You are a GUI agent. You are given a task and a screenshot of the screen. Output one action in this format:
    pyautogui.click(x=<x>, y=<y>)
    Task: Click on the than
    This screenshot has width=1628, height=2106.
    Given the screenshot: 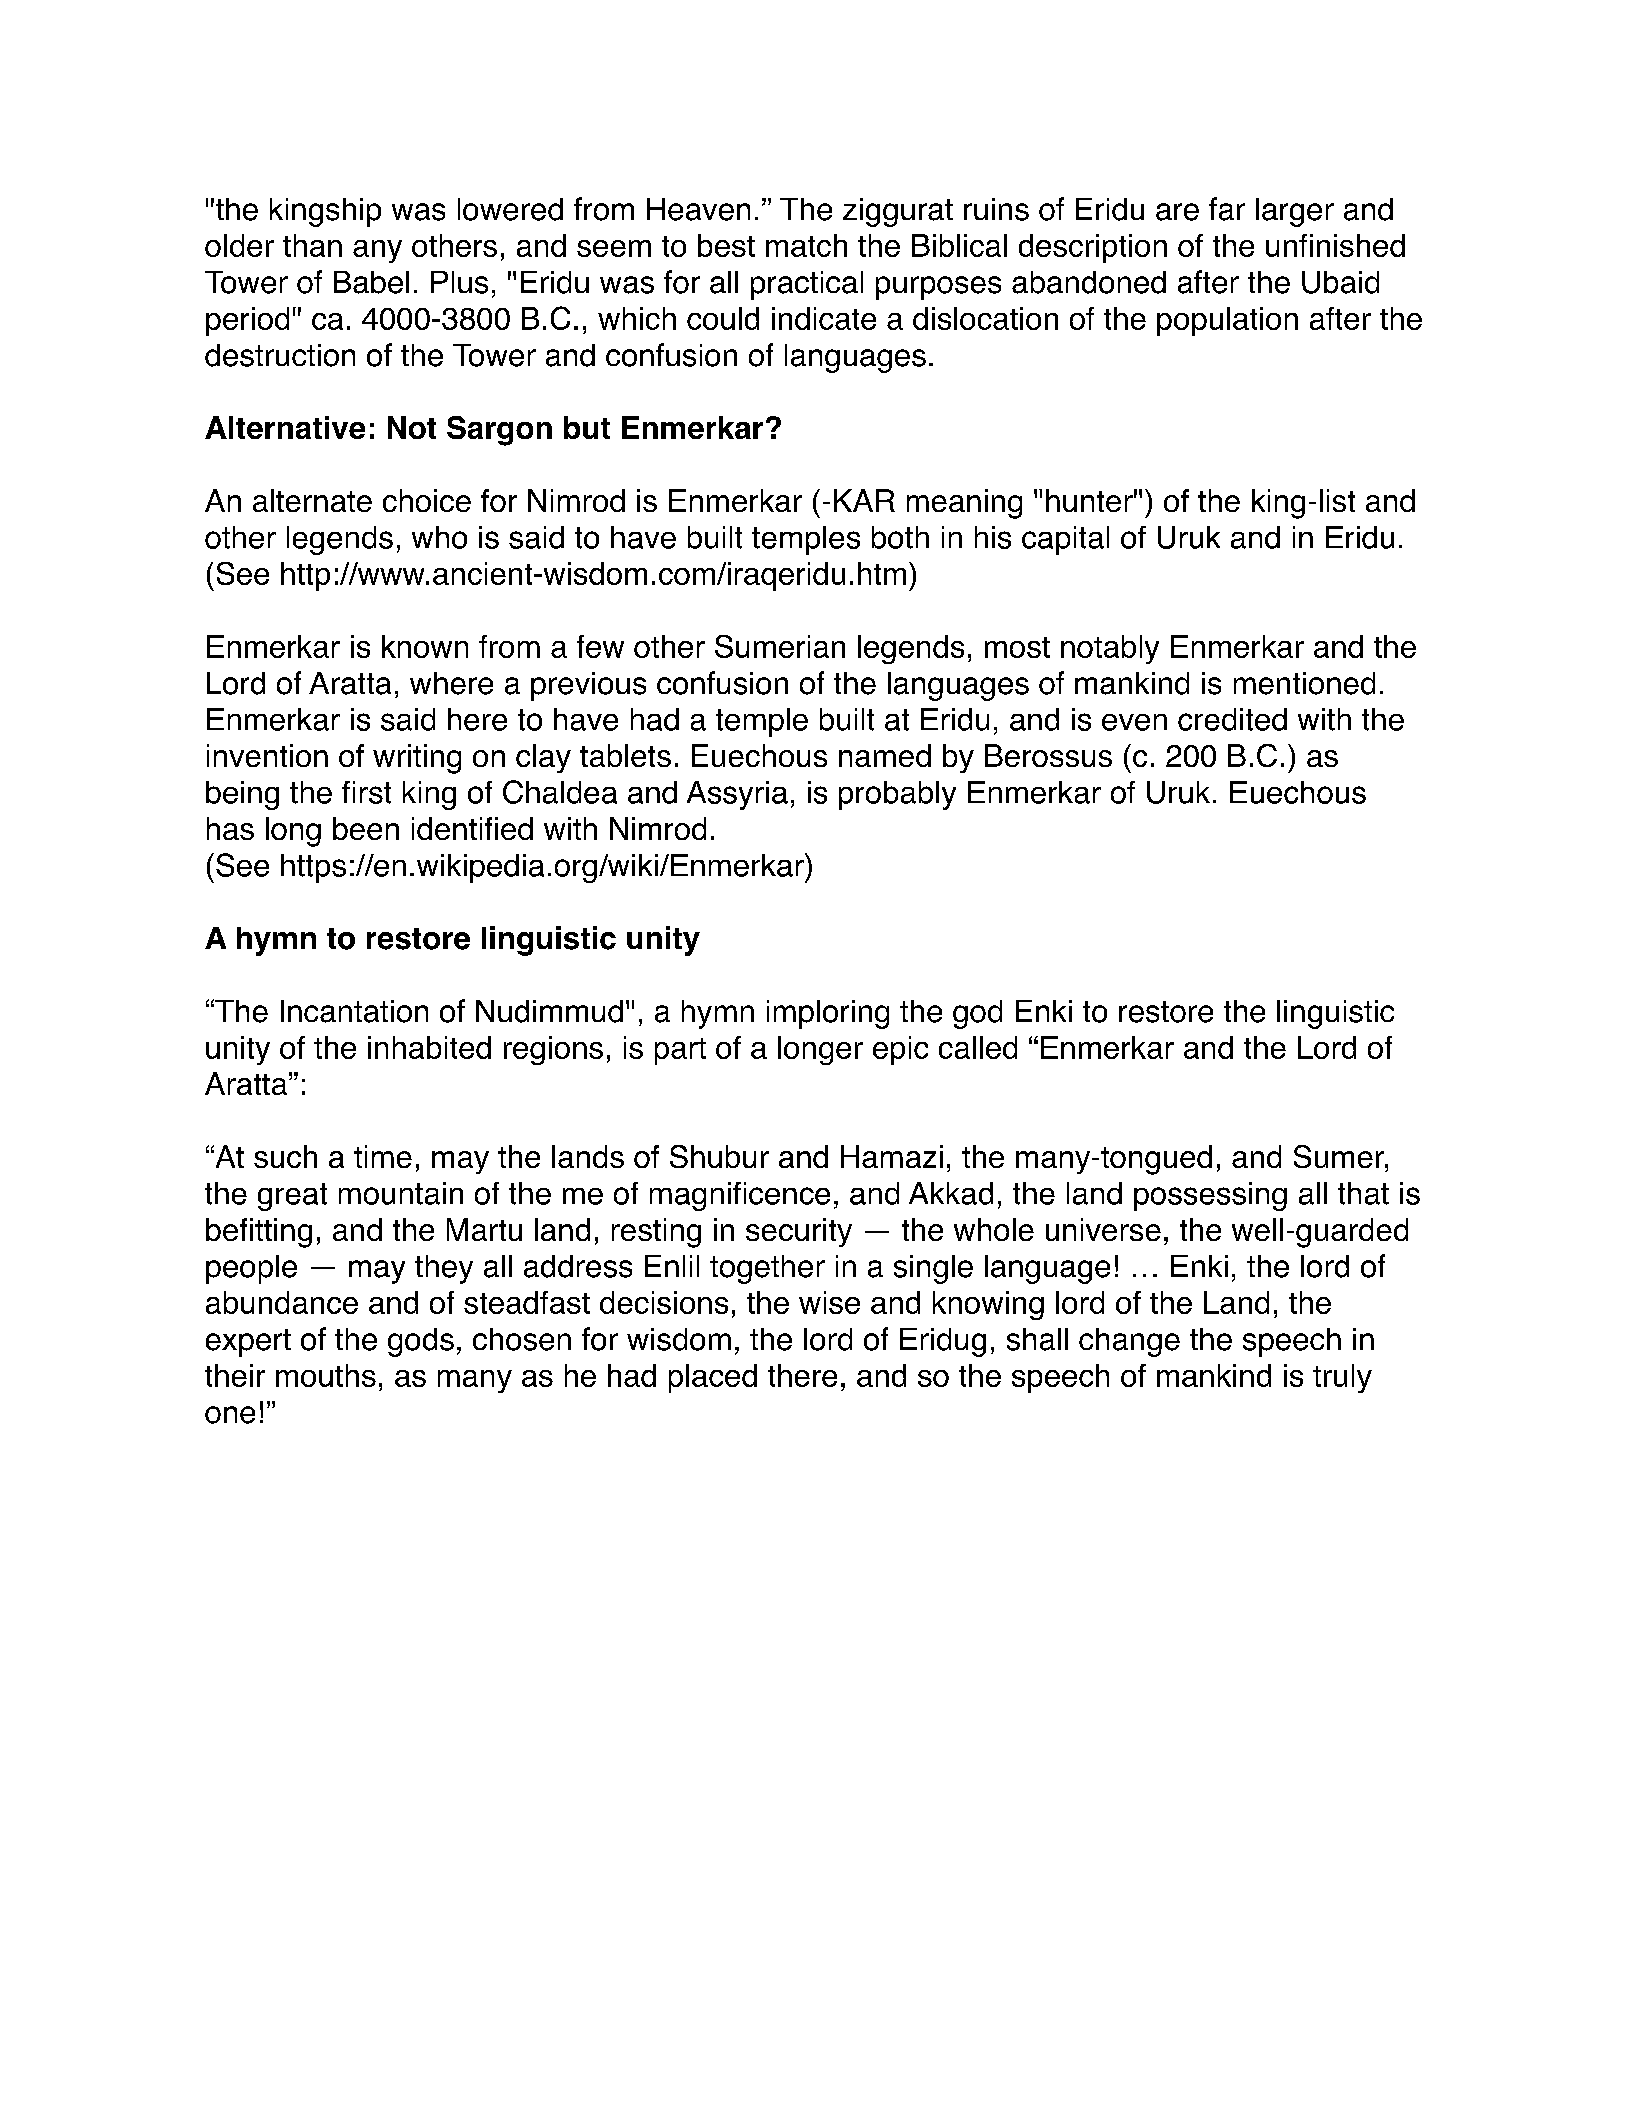 What is the action you would take?
    pyautogui.click(x=312, y=245)
